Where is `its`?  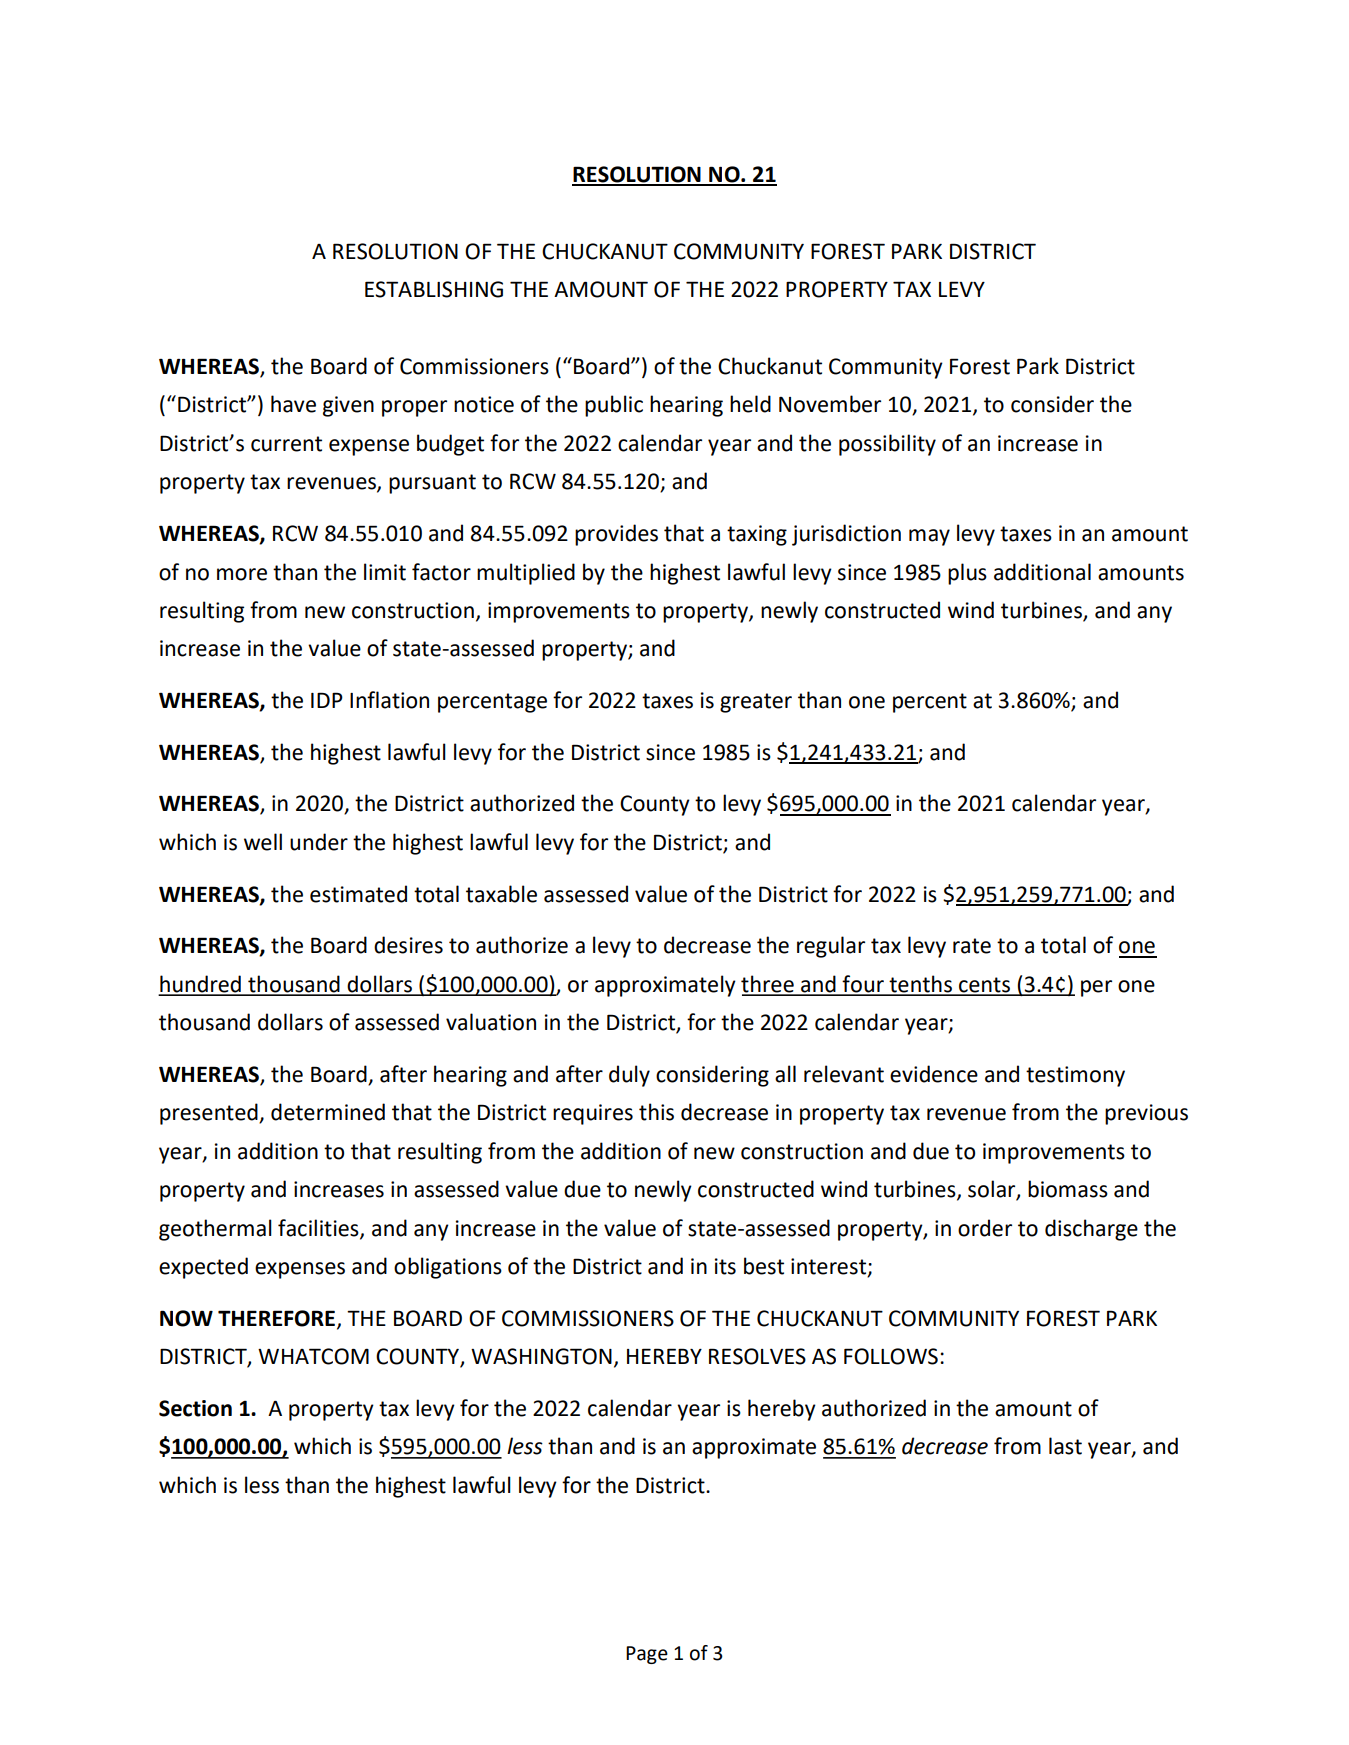
its is located at coordinates (725, 1266).
